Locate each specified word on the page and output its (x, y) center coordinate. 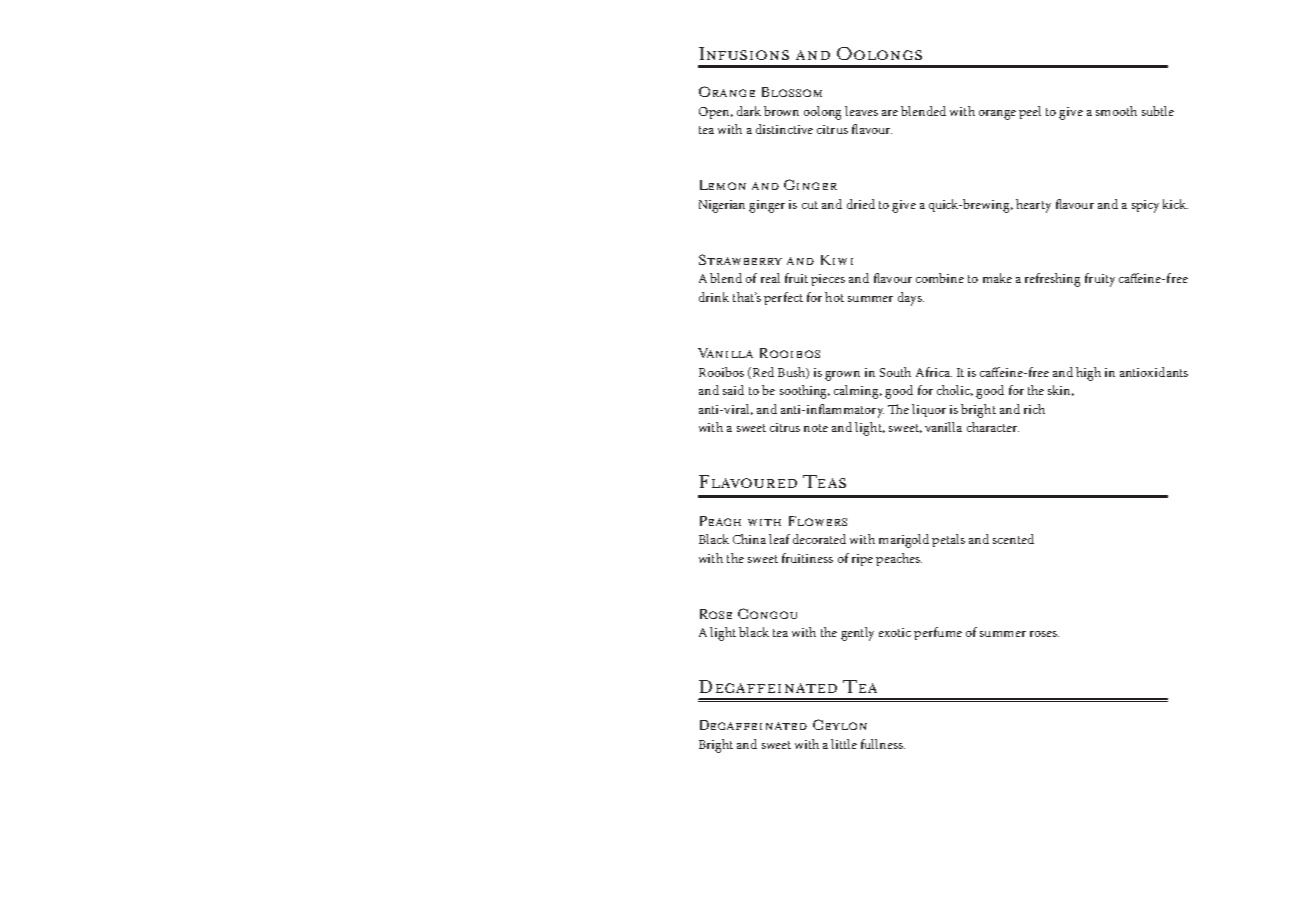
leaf (779, 539)
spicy (1145, 206)
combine (940, 278)
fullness (883, 744)
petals (948, 540)
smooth (1116, 111)
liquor (929, 410)
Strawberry (740, 259)
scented (1013, 539)
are (890, 113)
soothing (805, 392)
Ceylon (840, 724)
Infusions (744, 53)
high (1088, 374)
